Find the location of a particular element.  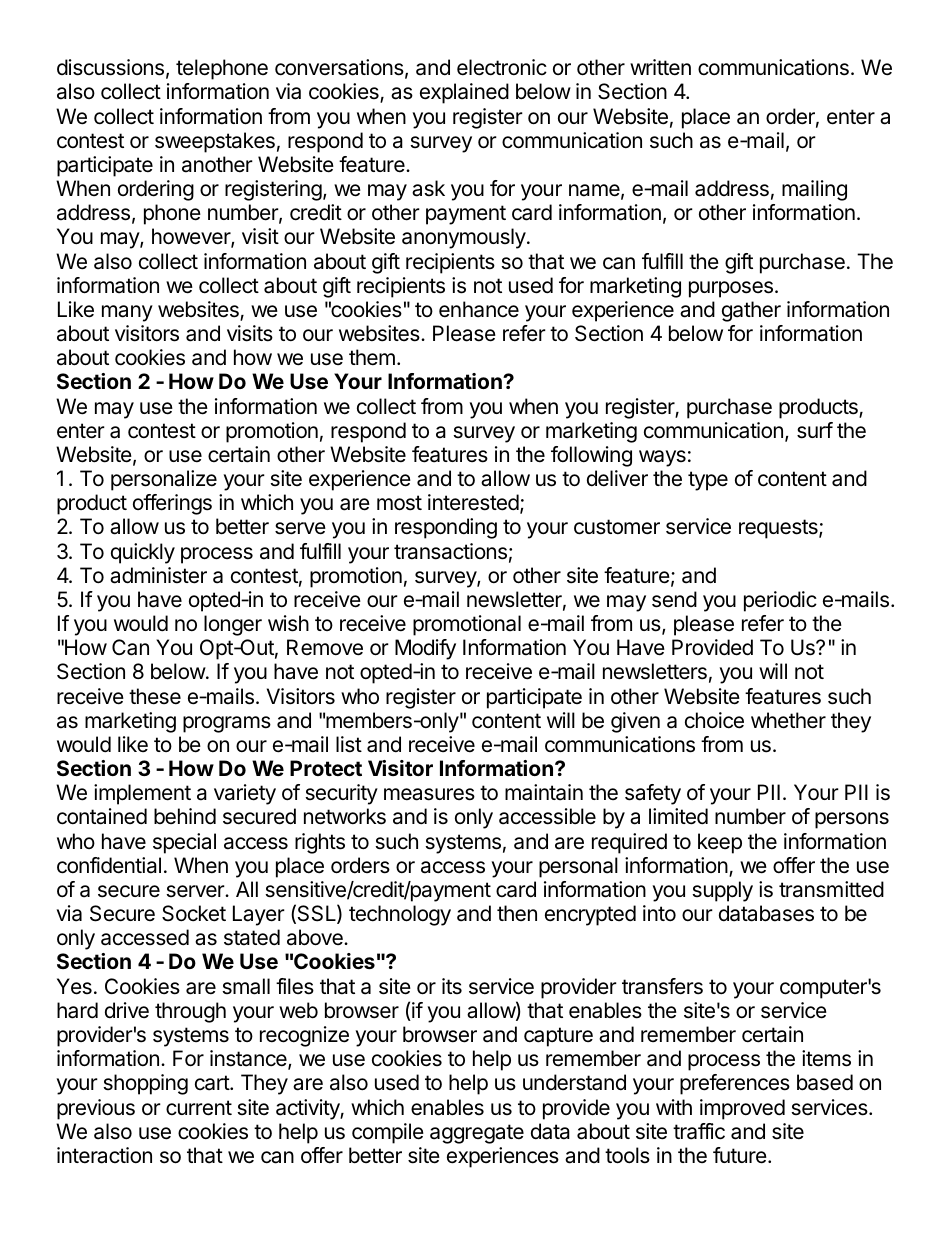

whether is located at coordinates (788, 720).
